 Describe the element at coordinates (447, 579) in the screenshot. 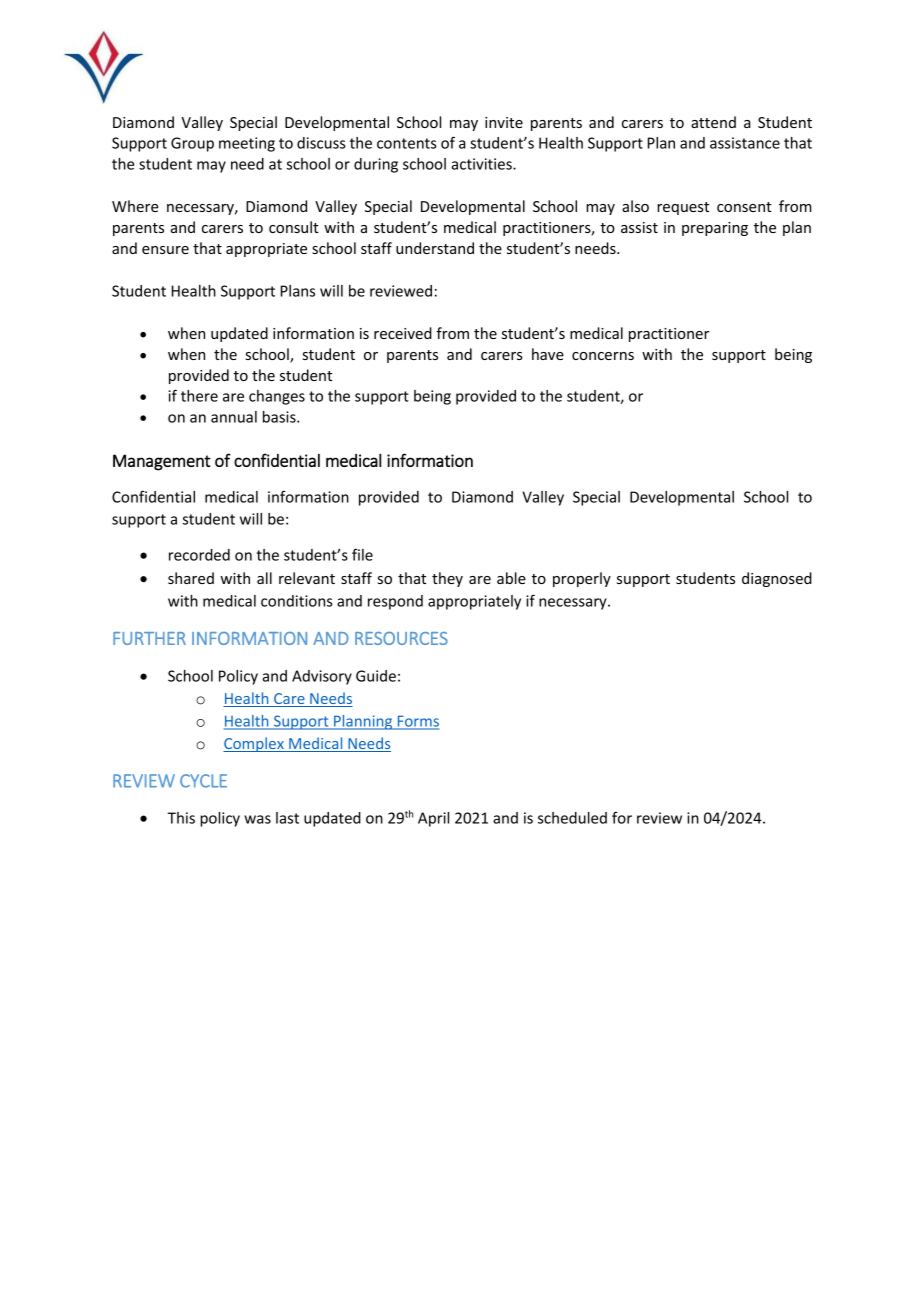

I see `they` at that location.
